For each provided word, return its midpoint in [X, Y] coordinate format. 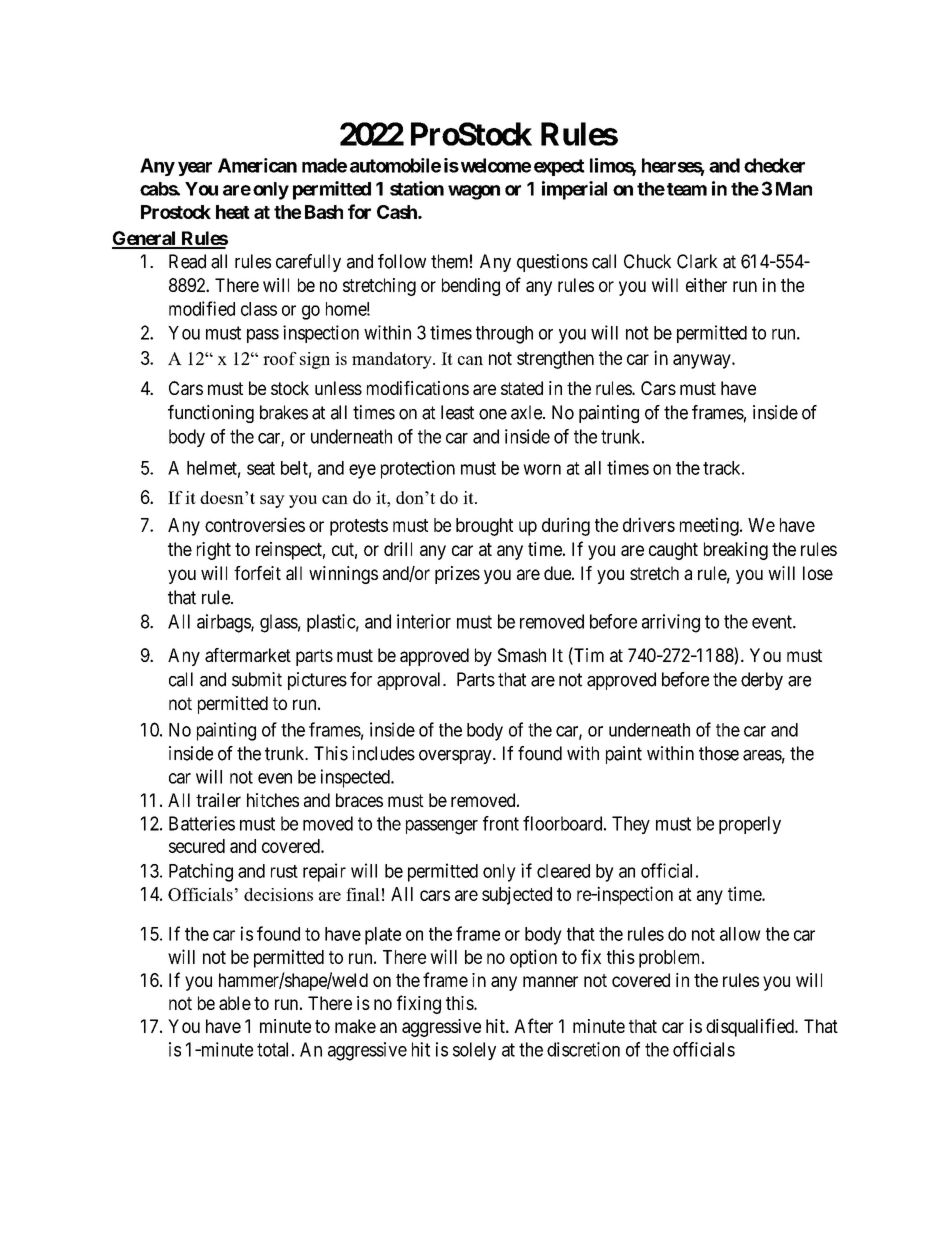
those [719, 753]
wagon [474, 192]
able [235, 1003]
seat [261, 468]
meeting [710, 526]
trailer [218, 800]
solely [474, 1051]
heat [233, 212]
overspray [456, 757]
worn [542, 469]
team [687, 189]
